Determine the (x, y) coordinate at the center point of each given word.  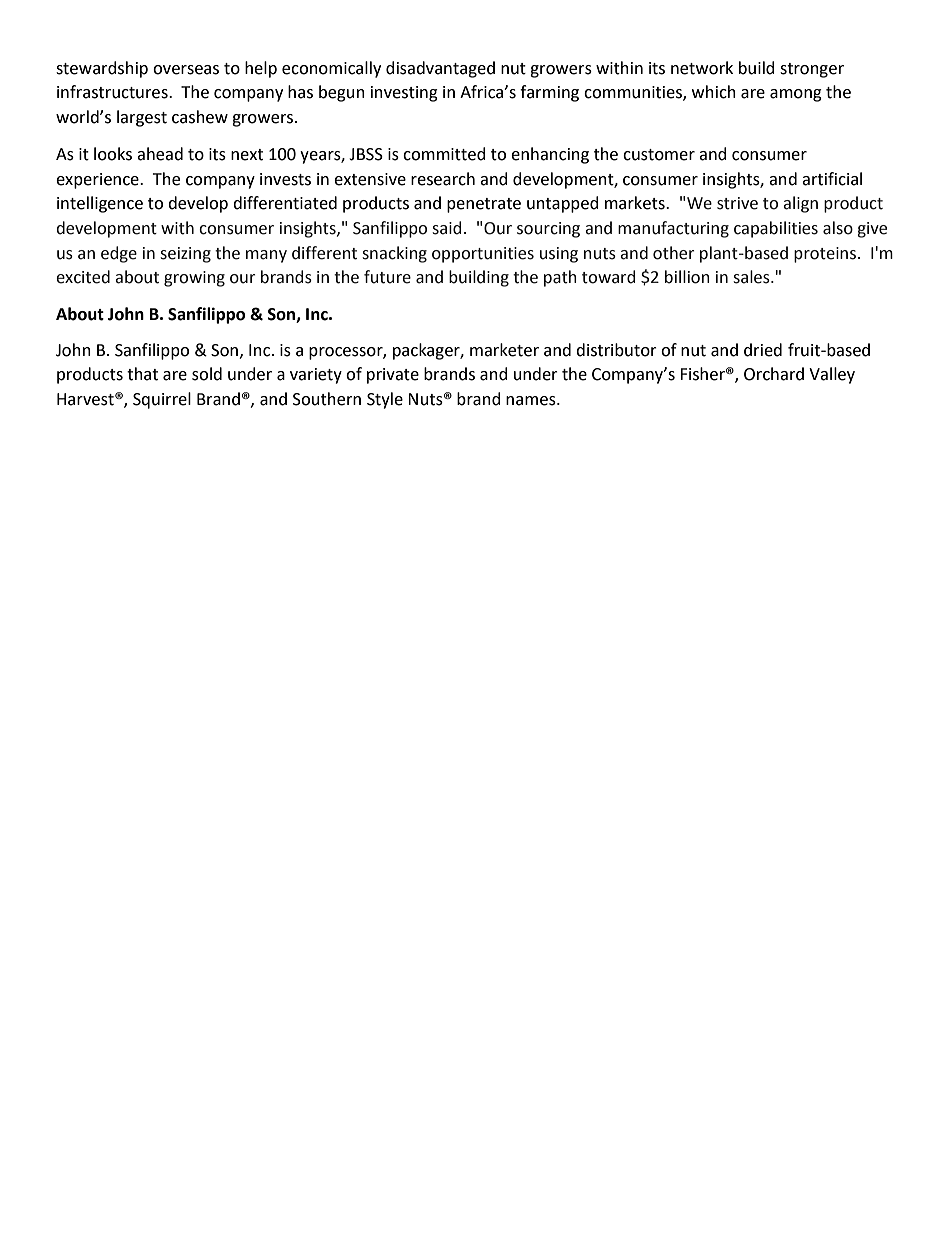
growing (194, 279)
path (560, 278)
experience (98, 181)
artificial (832, 179)
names (532, 401)
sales (752, 277)
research (443, 179)
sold (207, 374)
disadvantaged (440, 69)
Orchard (774, 374)
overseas (186, 70)
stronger (812, 70)
